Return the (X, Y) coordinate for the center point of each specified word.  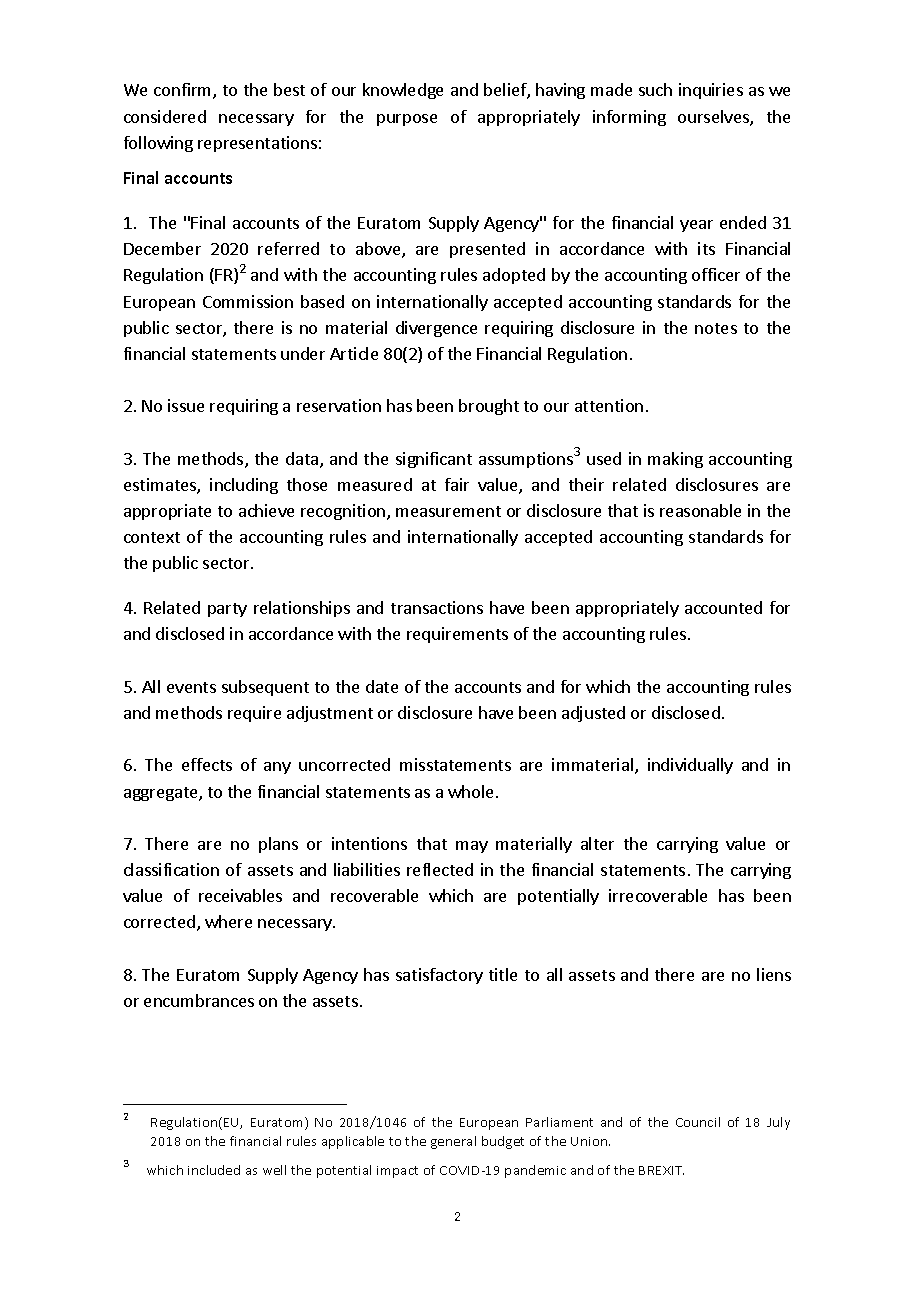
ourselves (714, 118)
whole (470, 791)
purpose (407, 120)
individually (690, 766)
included (214, 1170)
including (244, 486)
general (453, 1142)
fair (457, 484)
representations (257, 144)
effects (207, 764)
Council (698, 1122)
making (675, 460)
